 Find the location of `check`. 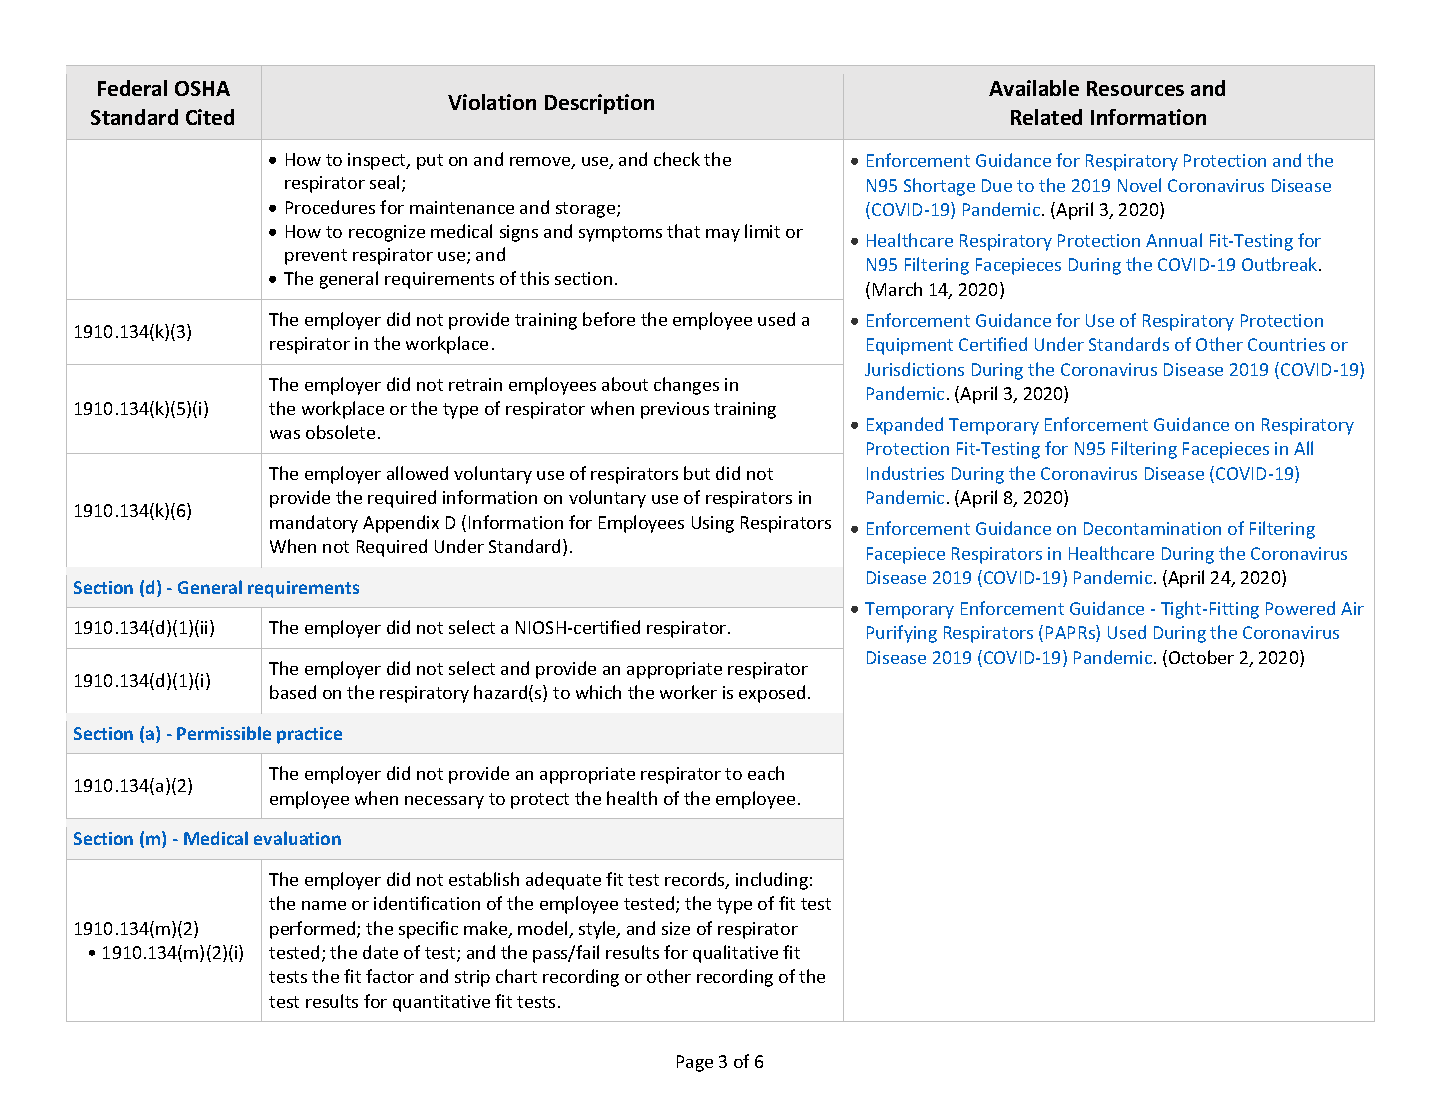

check is located at coordinates (677, 159).
